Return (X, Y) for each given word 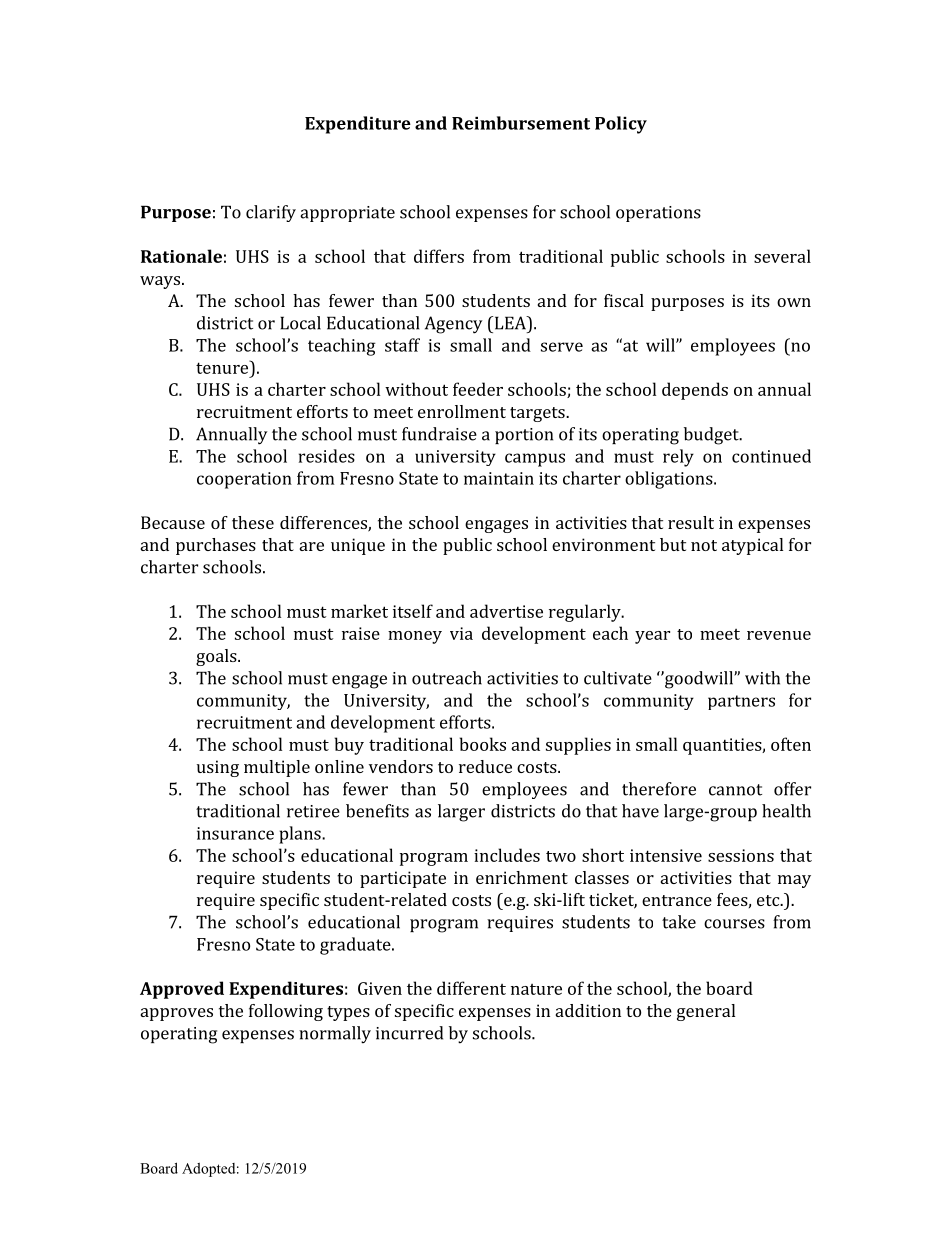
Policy (621, 125)
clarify (271, 213)
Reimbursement (521, 123)
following (286, 1012)
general (706, 1012)
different (471, 988)
